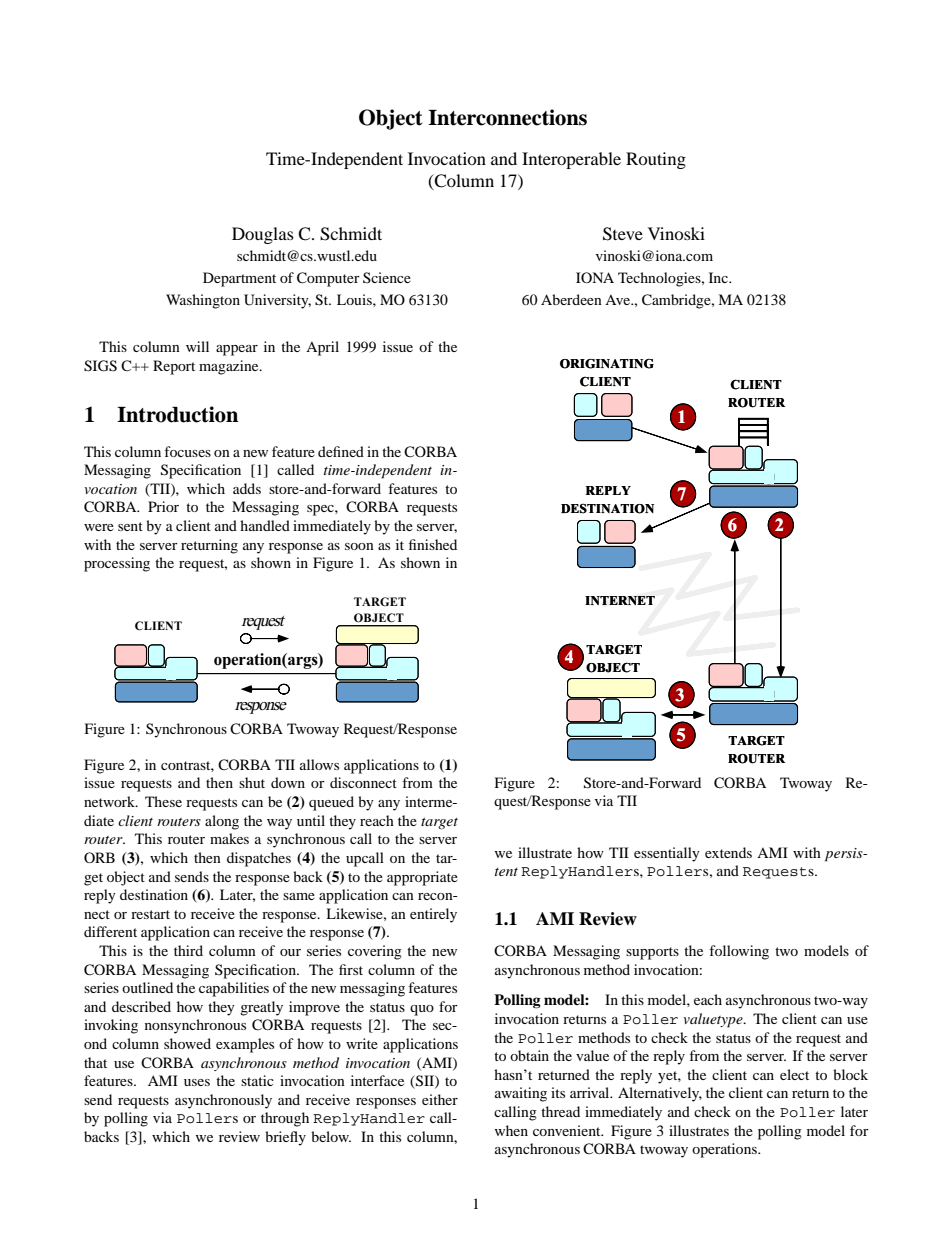 The image size is (952, 1233). What do you see at coordinates (728, 852) in the page?
I see `extends` at bounding box center [728, 852].
